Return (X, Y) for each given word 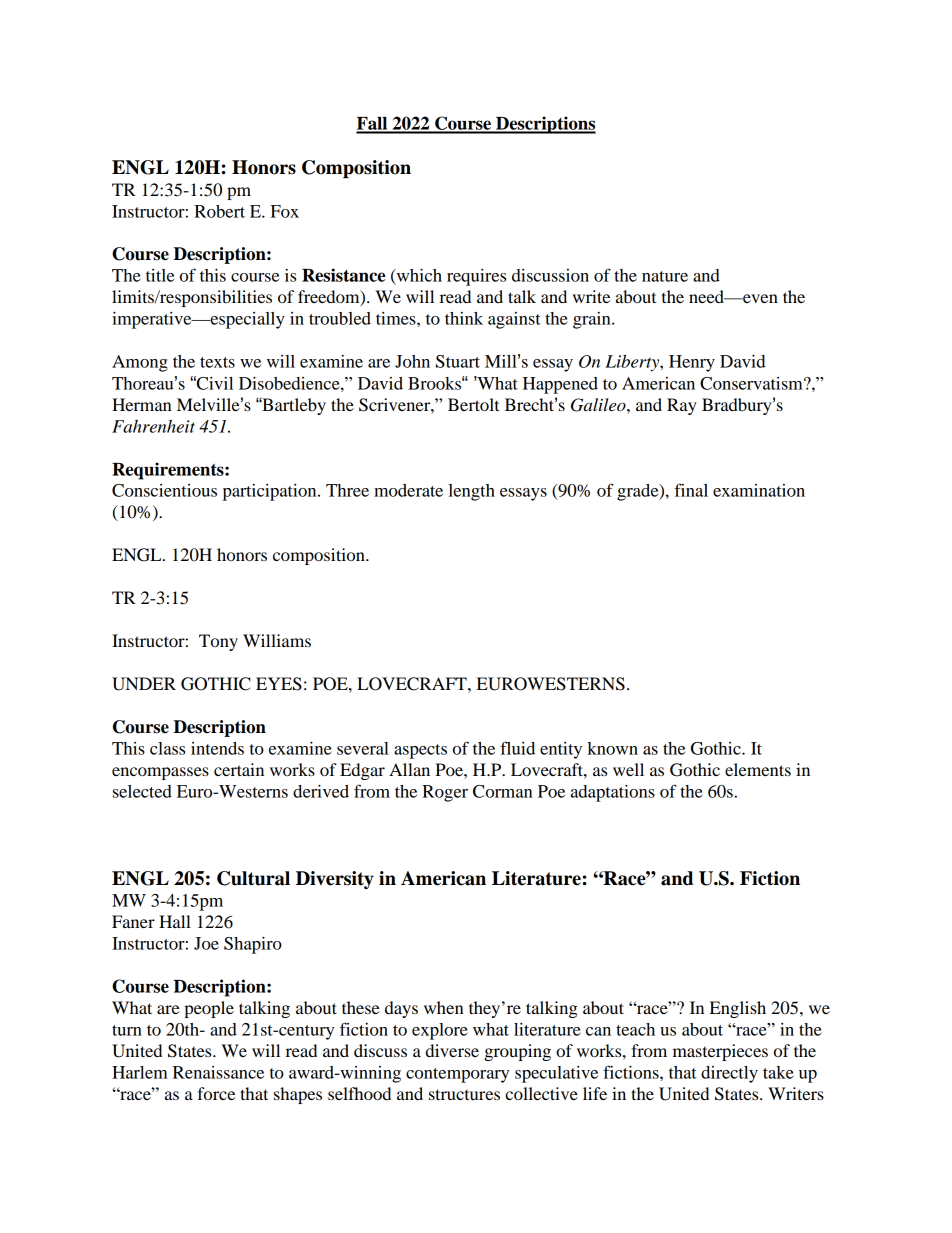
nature (665, 276)
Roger (445, 793)
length (472, 492)
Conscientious (164, 490)
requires (476, 277)
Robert (219, 211)
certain (239, 769)
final (691, 490)
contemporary (457, 1075)
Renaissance (218, 1072)
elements (758, 769)
